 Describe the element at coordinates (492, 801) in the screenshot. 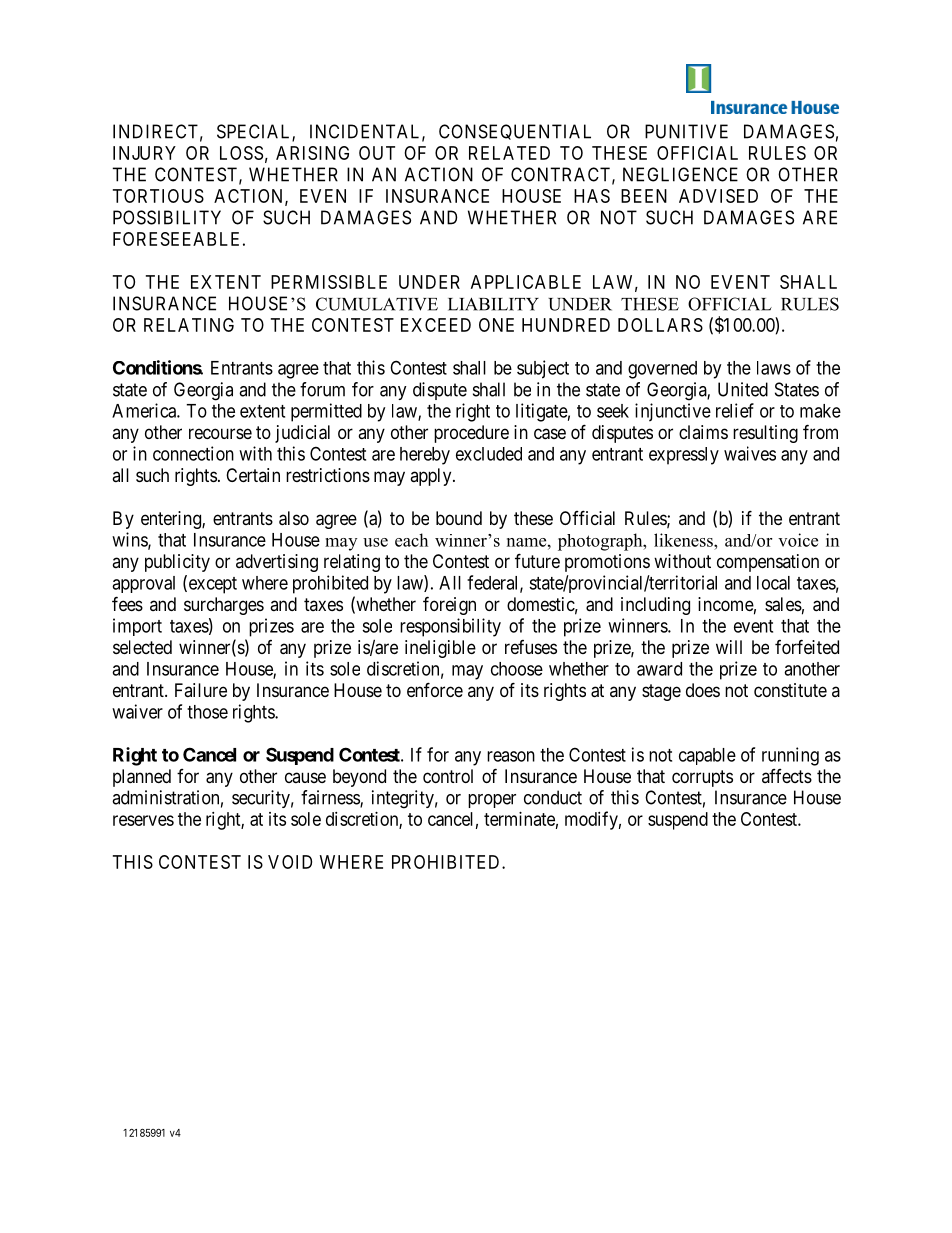

I see `proper` at that location.
